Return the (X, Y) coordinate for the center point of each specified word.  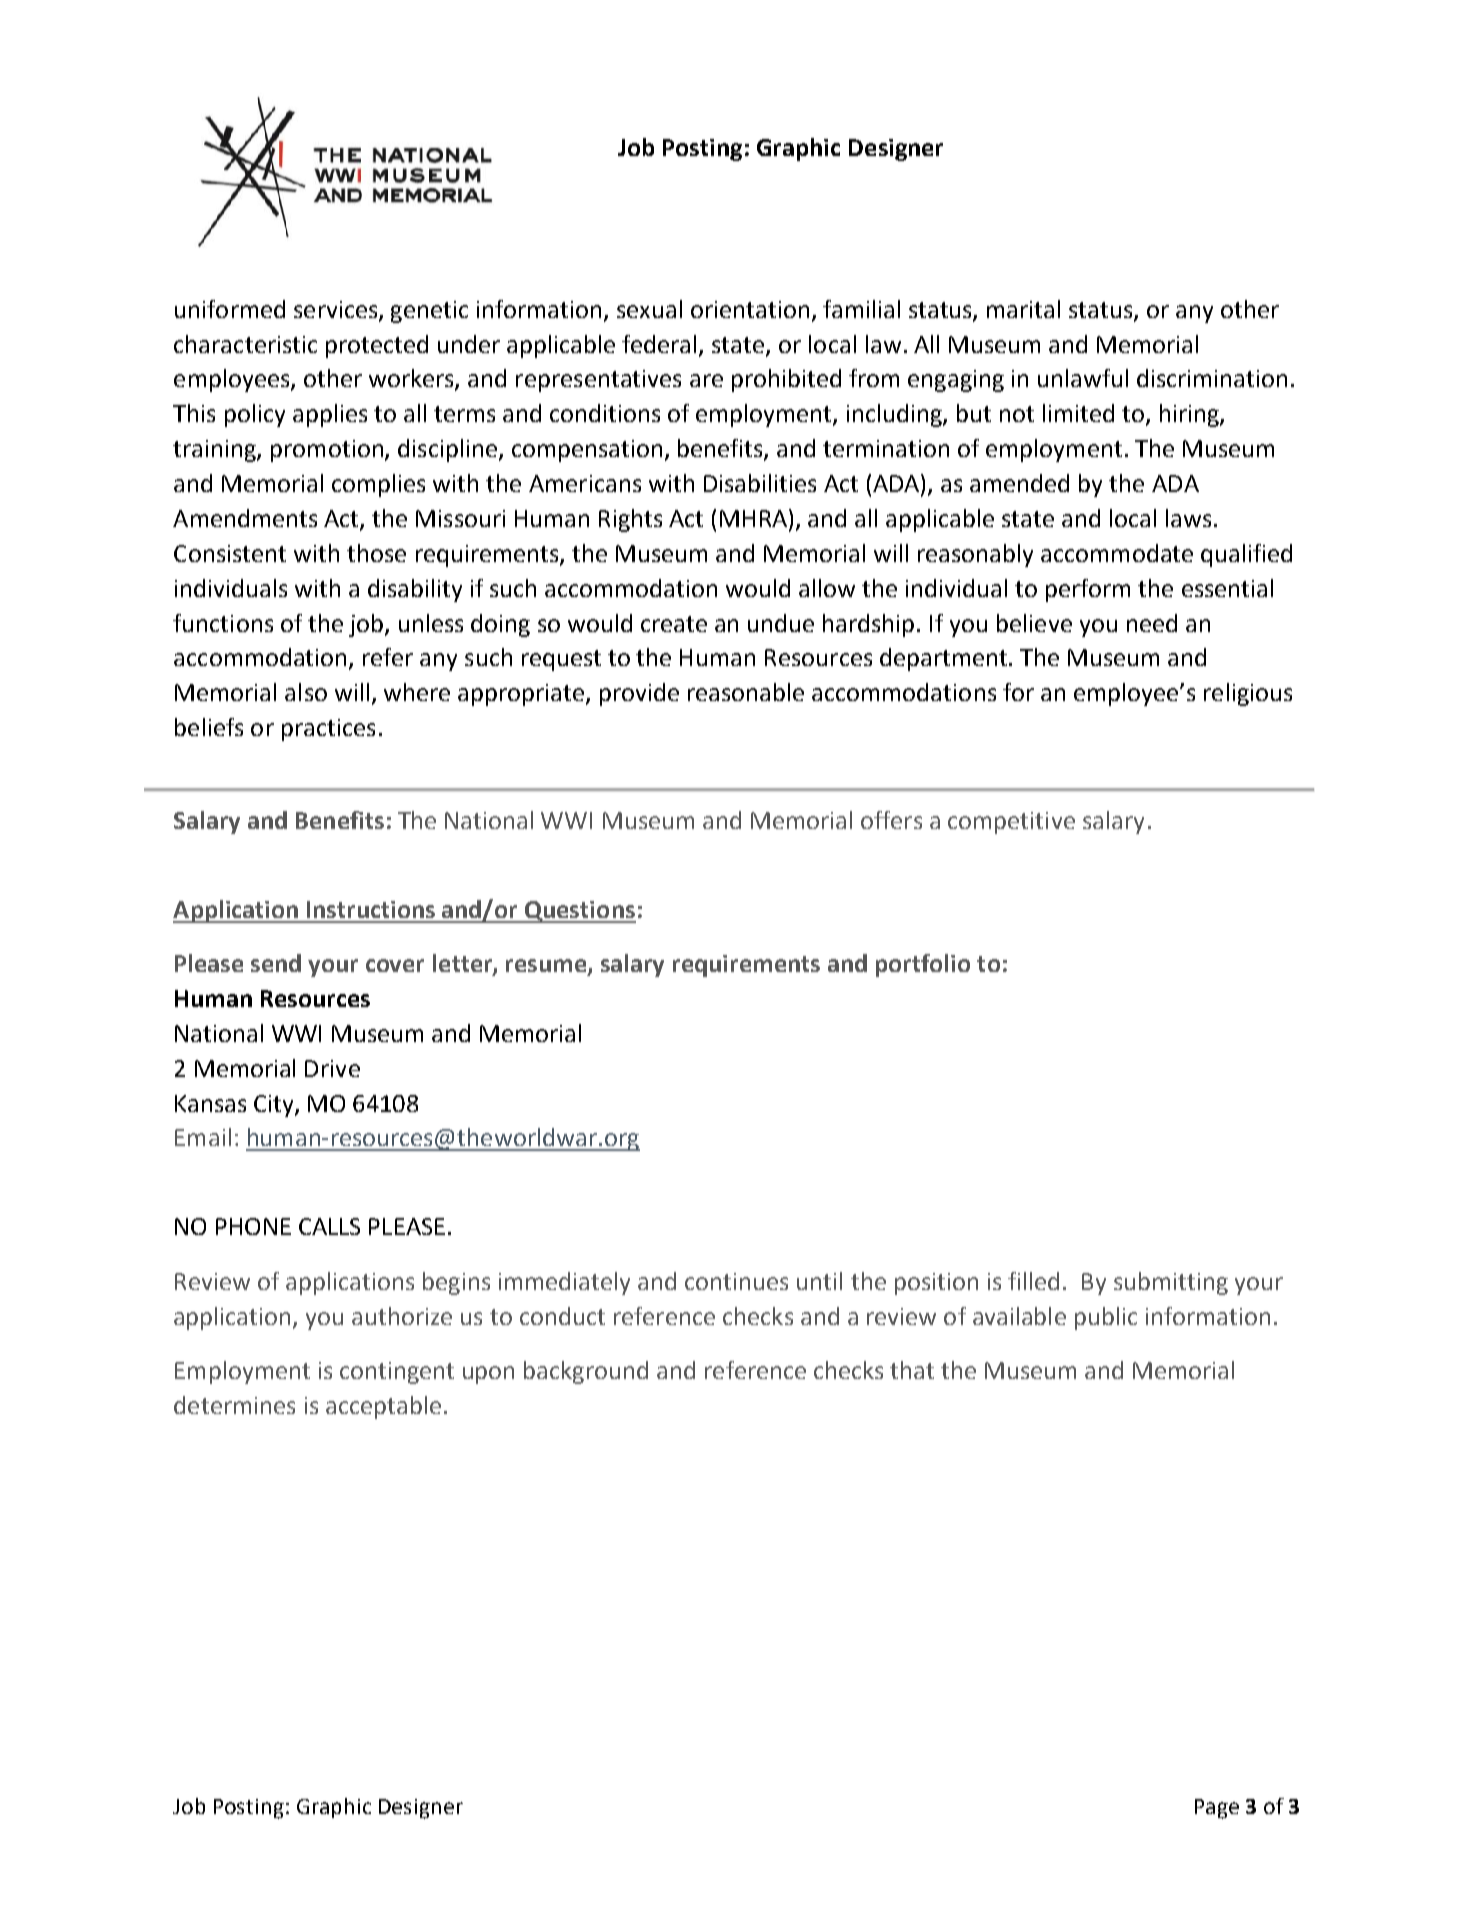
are (706, 380)
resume (547, 967)
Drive (332, 1068)
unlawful (1083, 378)
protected (377, 346)
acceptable (383, 1407)
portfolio (923, 965)
